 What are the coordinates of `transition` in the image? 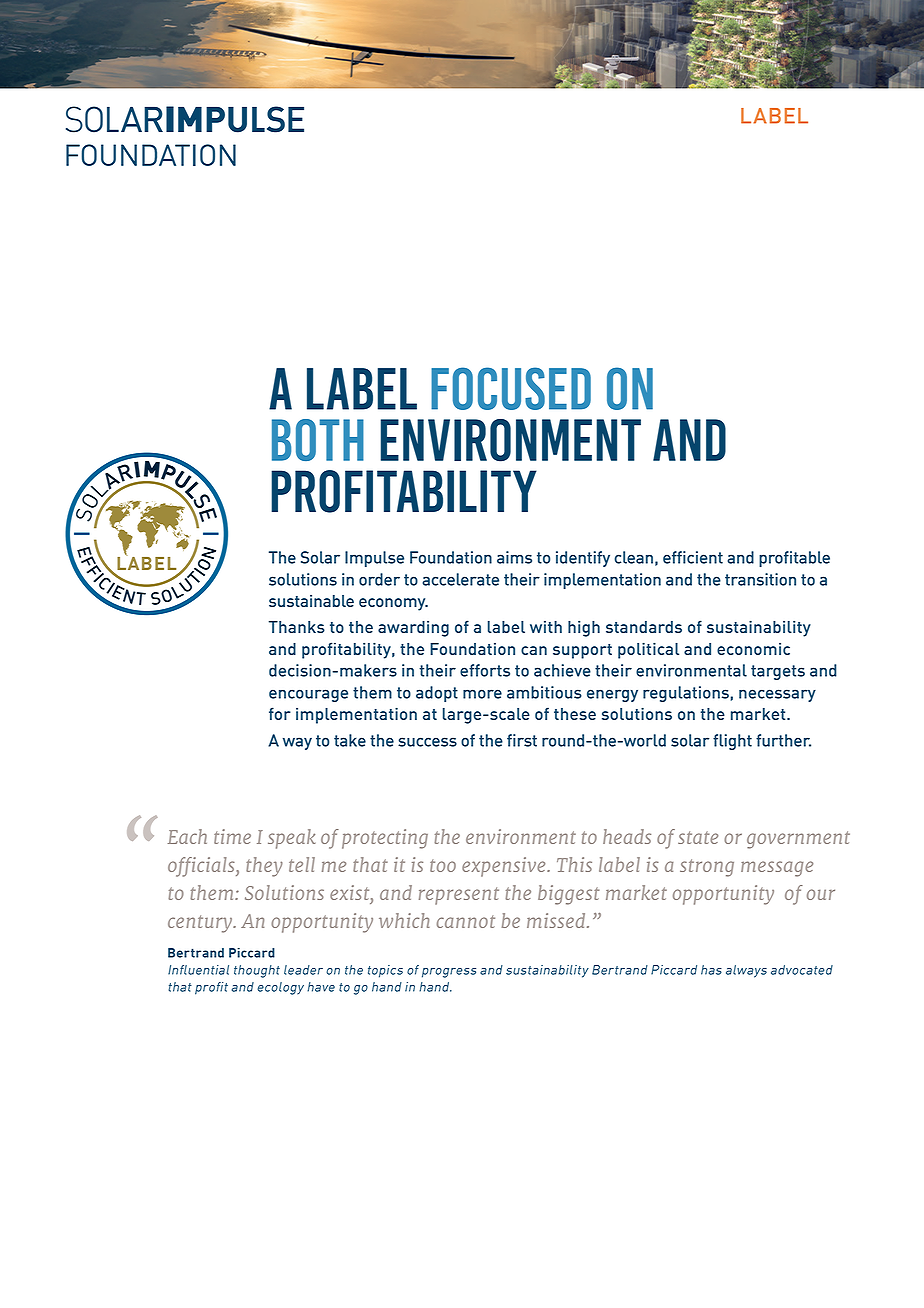 It's located at (760, 579).
